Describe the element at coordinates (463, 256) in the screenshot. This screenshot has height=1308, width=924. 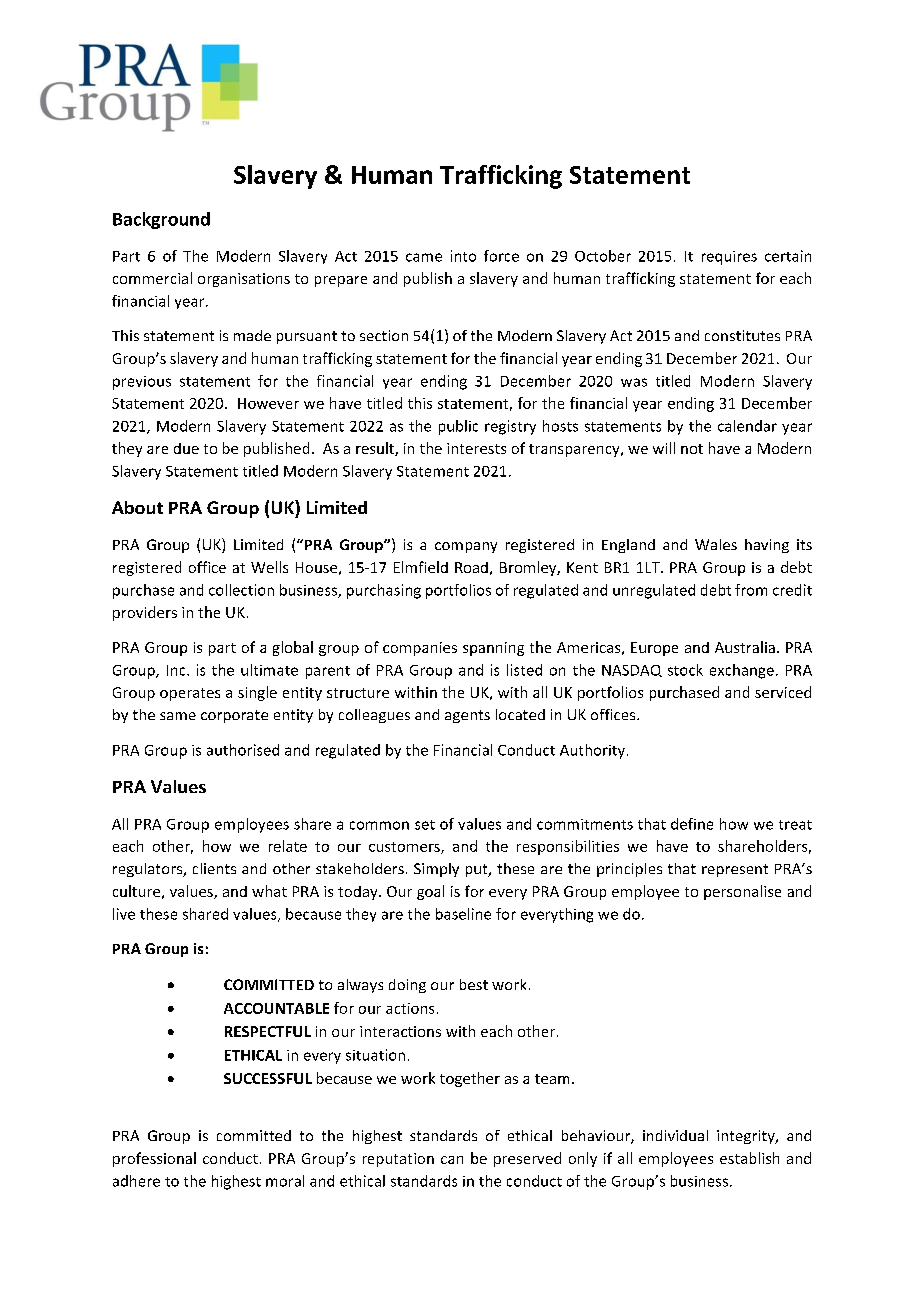
I see `into` at that location.
